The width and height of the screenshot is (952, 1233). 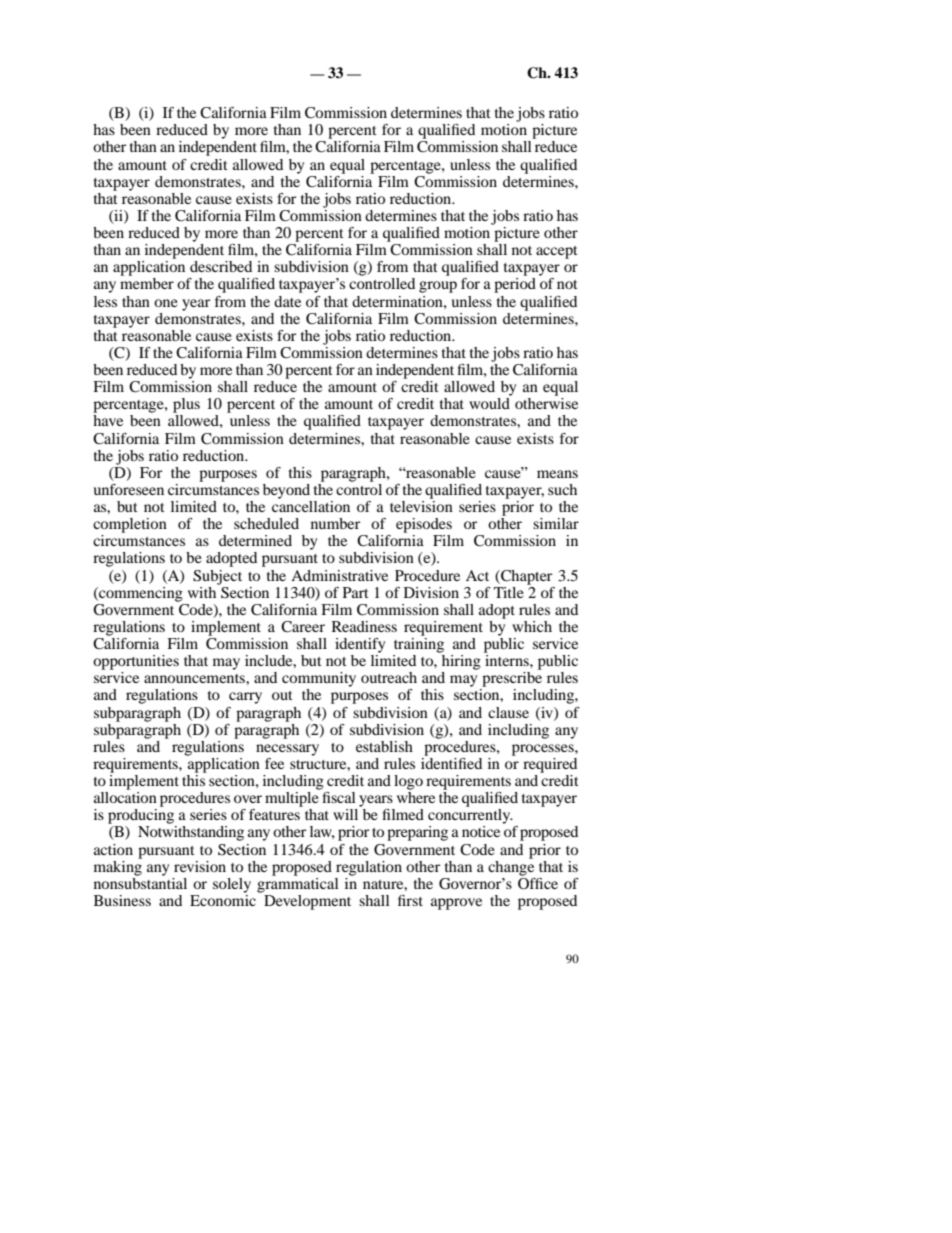 I want to click on date, so click(x=287, y=301).
